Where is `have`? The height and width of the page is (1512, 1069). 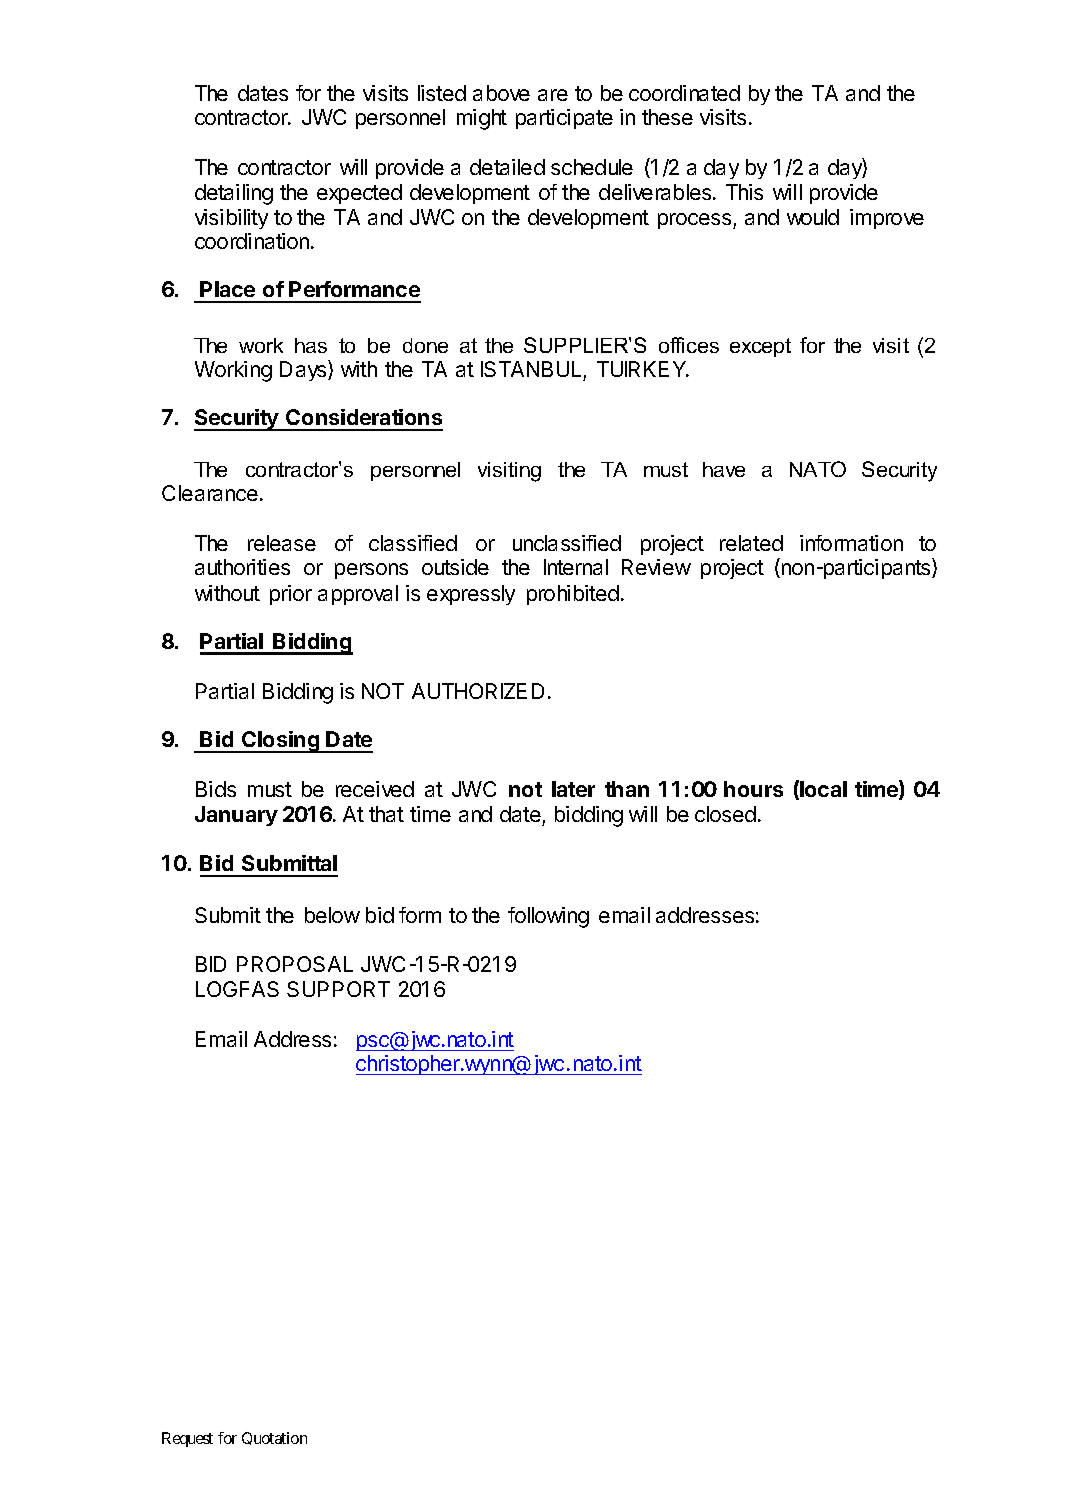
have is located at coordinates (724, 469).
